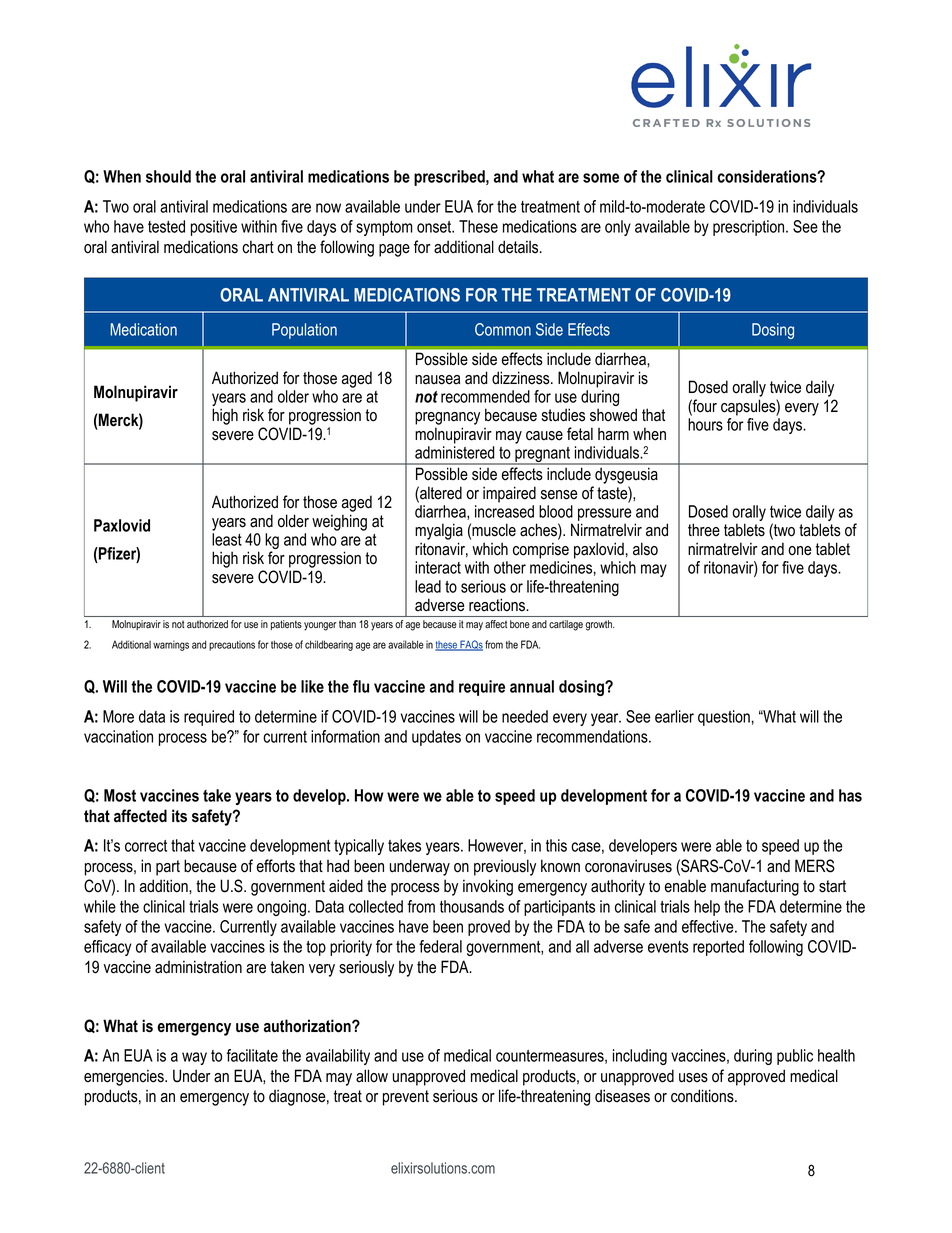 This screenshot has width=952, height=1233. Describe the element at coordinates (520, 624) in the screenshot. I see `bone` at that location.
